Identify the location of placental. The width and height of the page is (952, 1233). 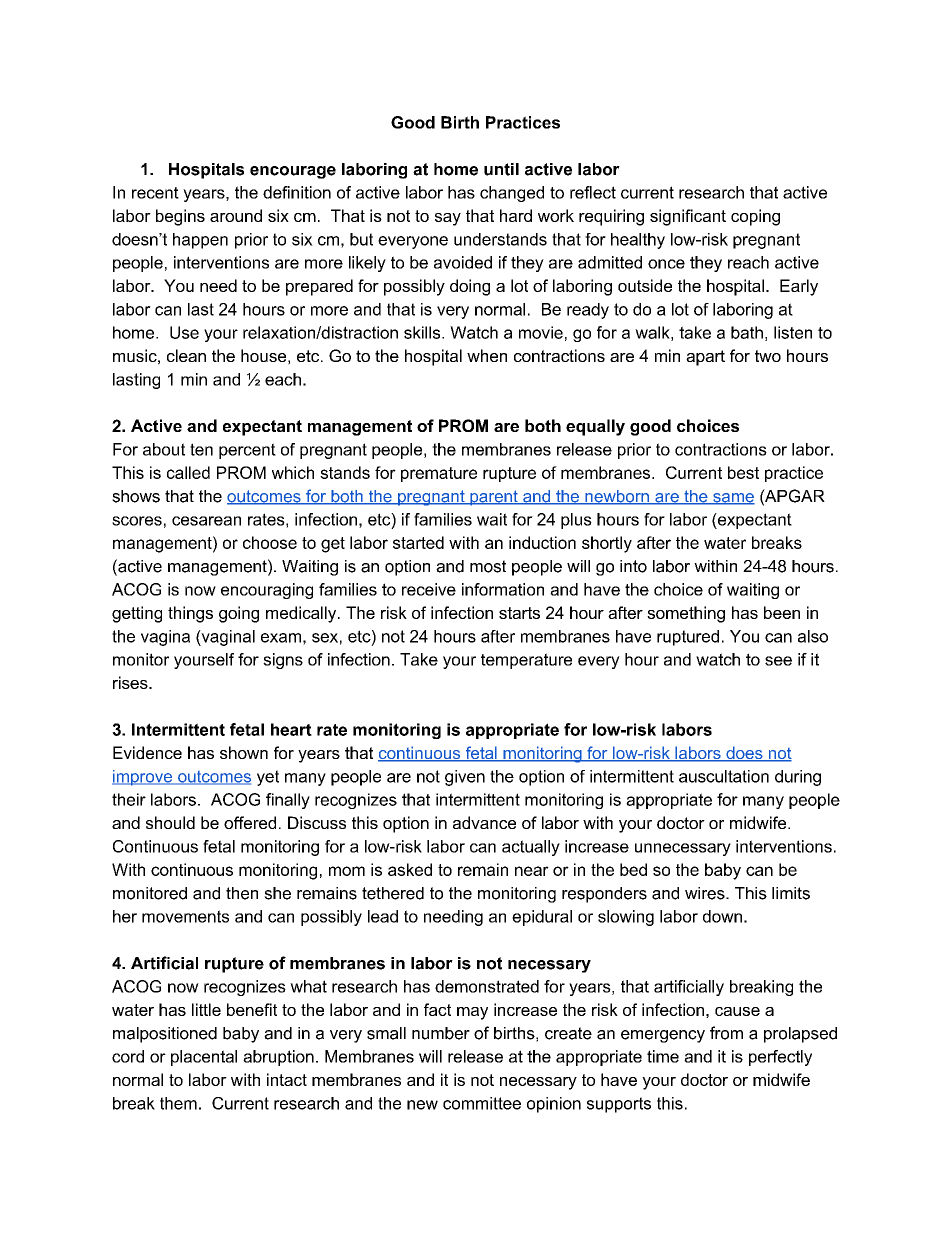
(204, 1058).
